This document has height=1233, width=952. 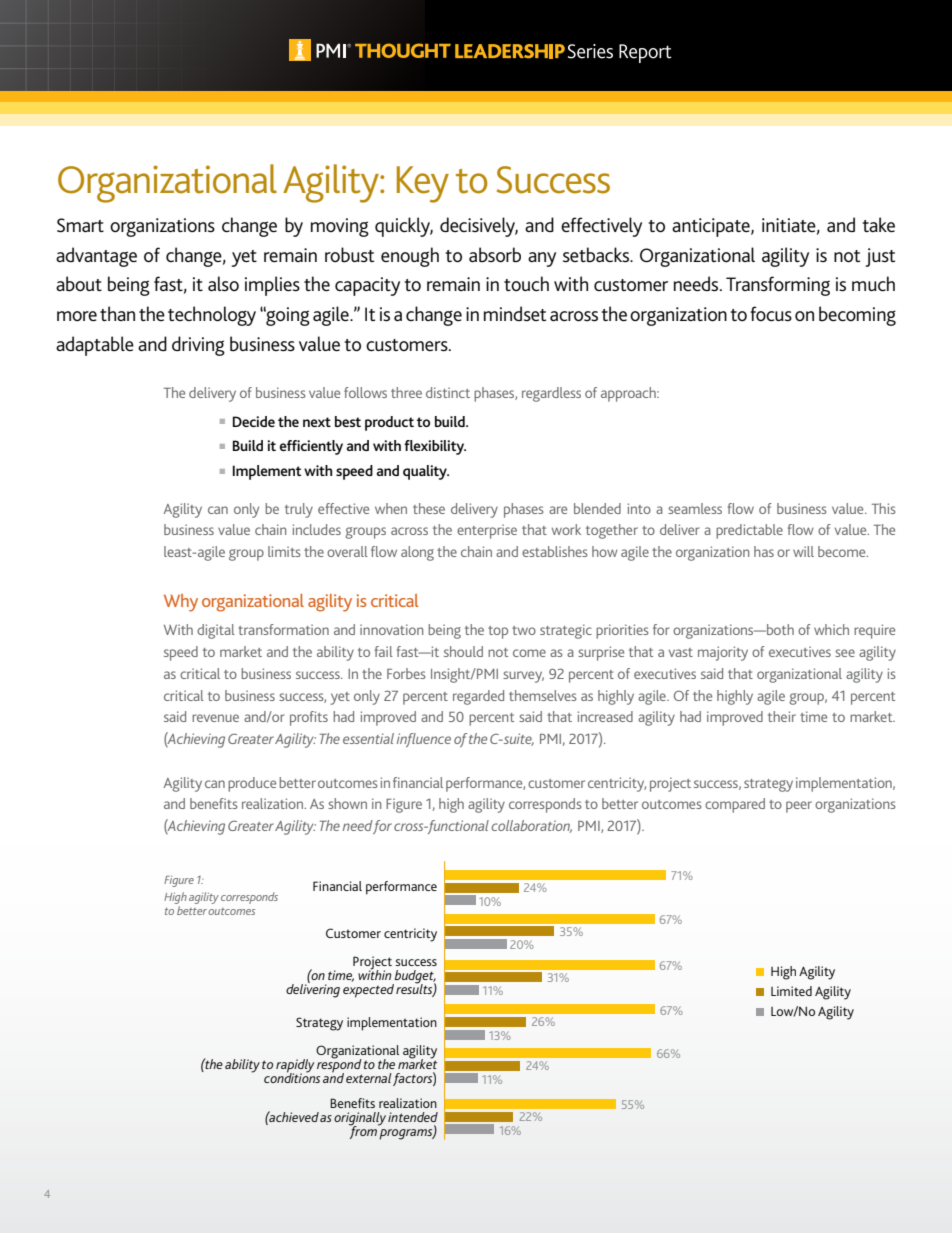 What do you see at coordinates (845, 653) in the document?
I see `see` at bounding box center [845, 653].
